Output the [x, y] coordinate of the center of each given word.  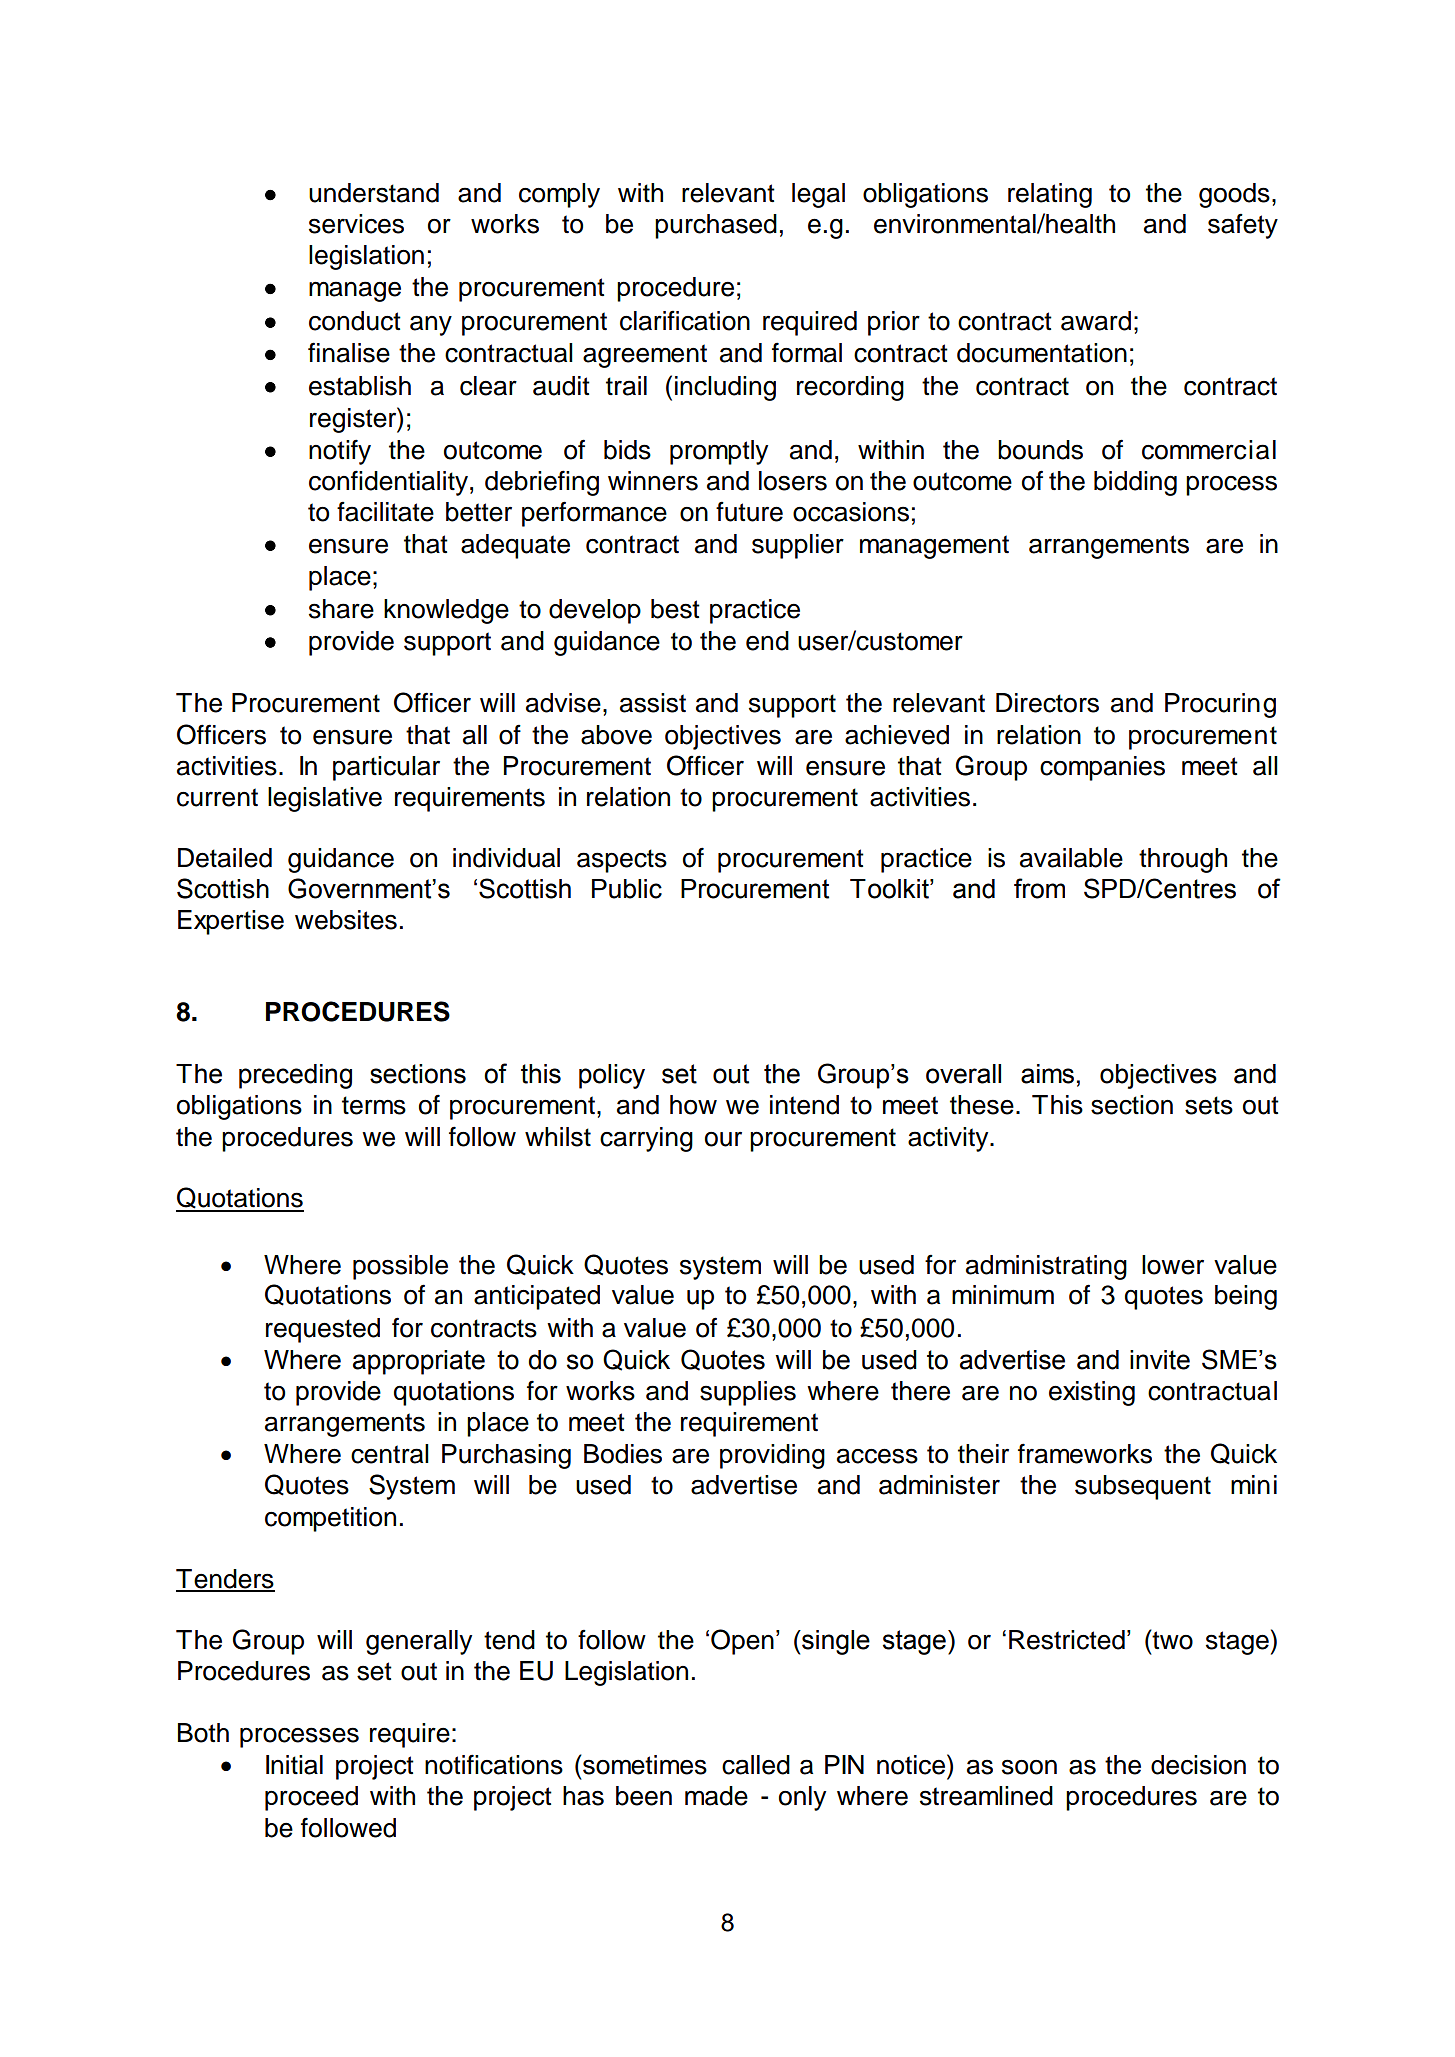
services [356, 224]
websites [346, 920]
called [756, 1765]
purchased [716, 226]
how [693, 1105]
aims [1047, 1074]
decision [1198, 1765]
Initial [294, 1765]
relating [1050, 195]
